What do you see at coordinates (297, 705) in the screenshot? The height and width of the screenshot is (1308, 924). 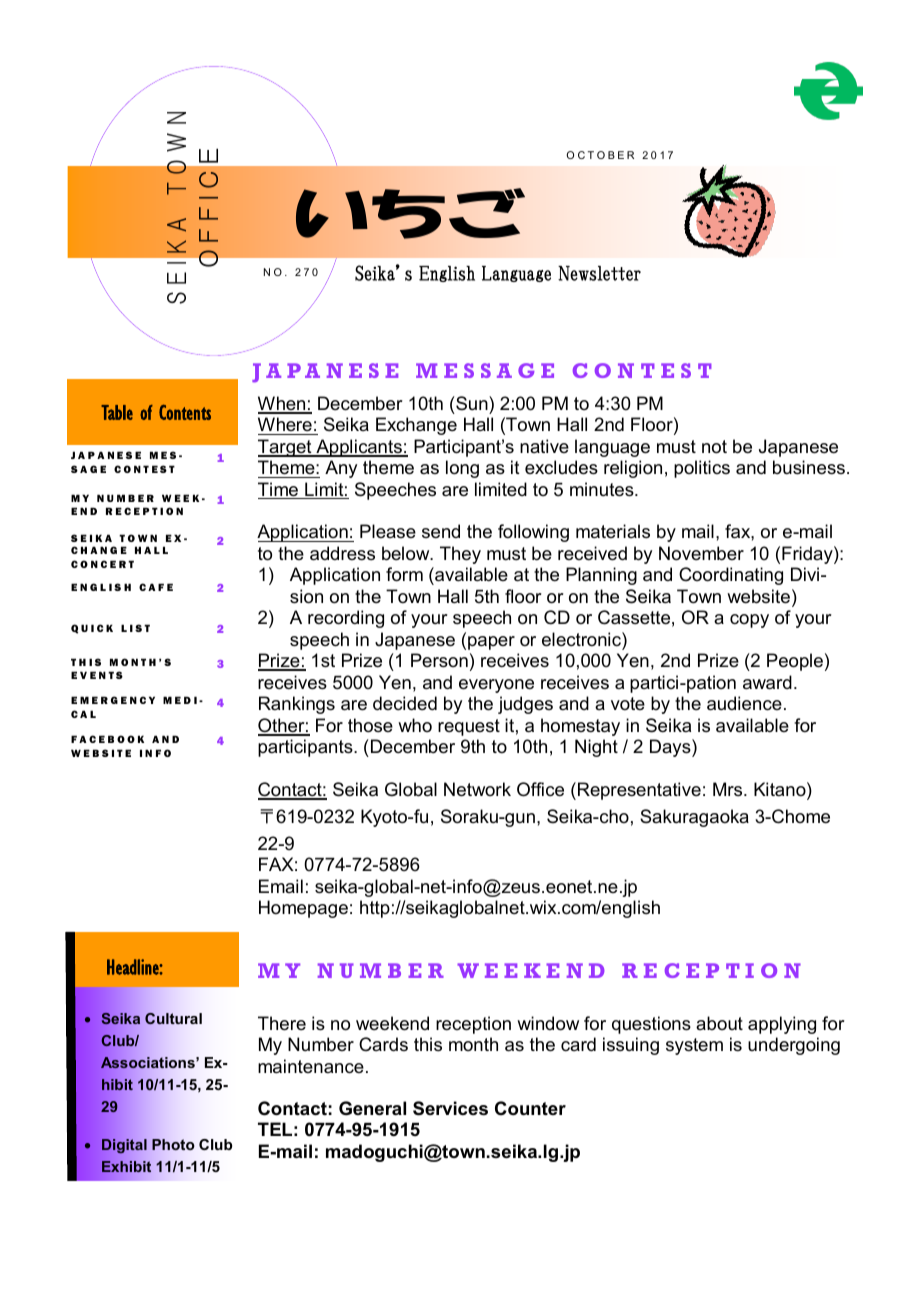 I see `Rankings` at bounding box center [297, 705].
